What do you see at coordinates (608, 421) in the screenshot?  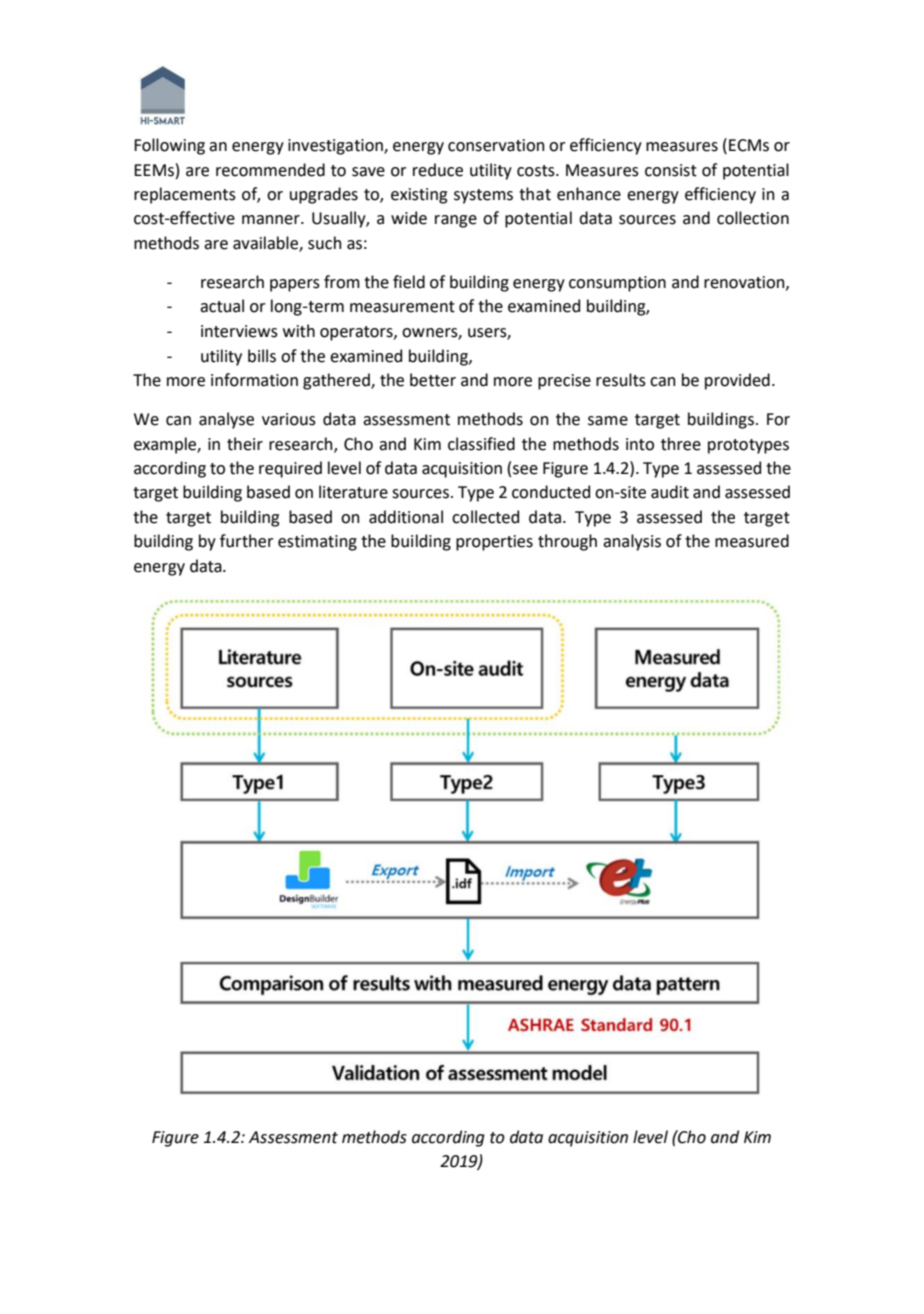 I see `same` at bounding box center [608, 421].
